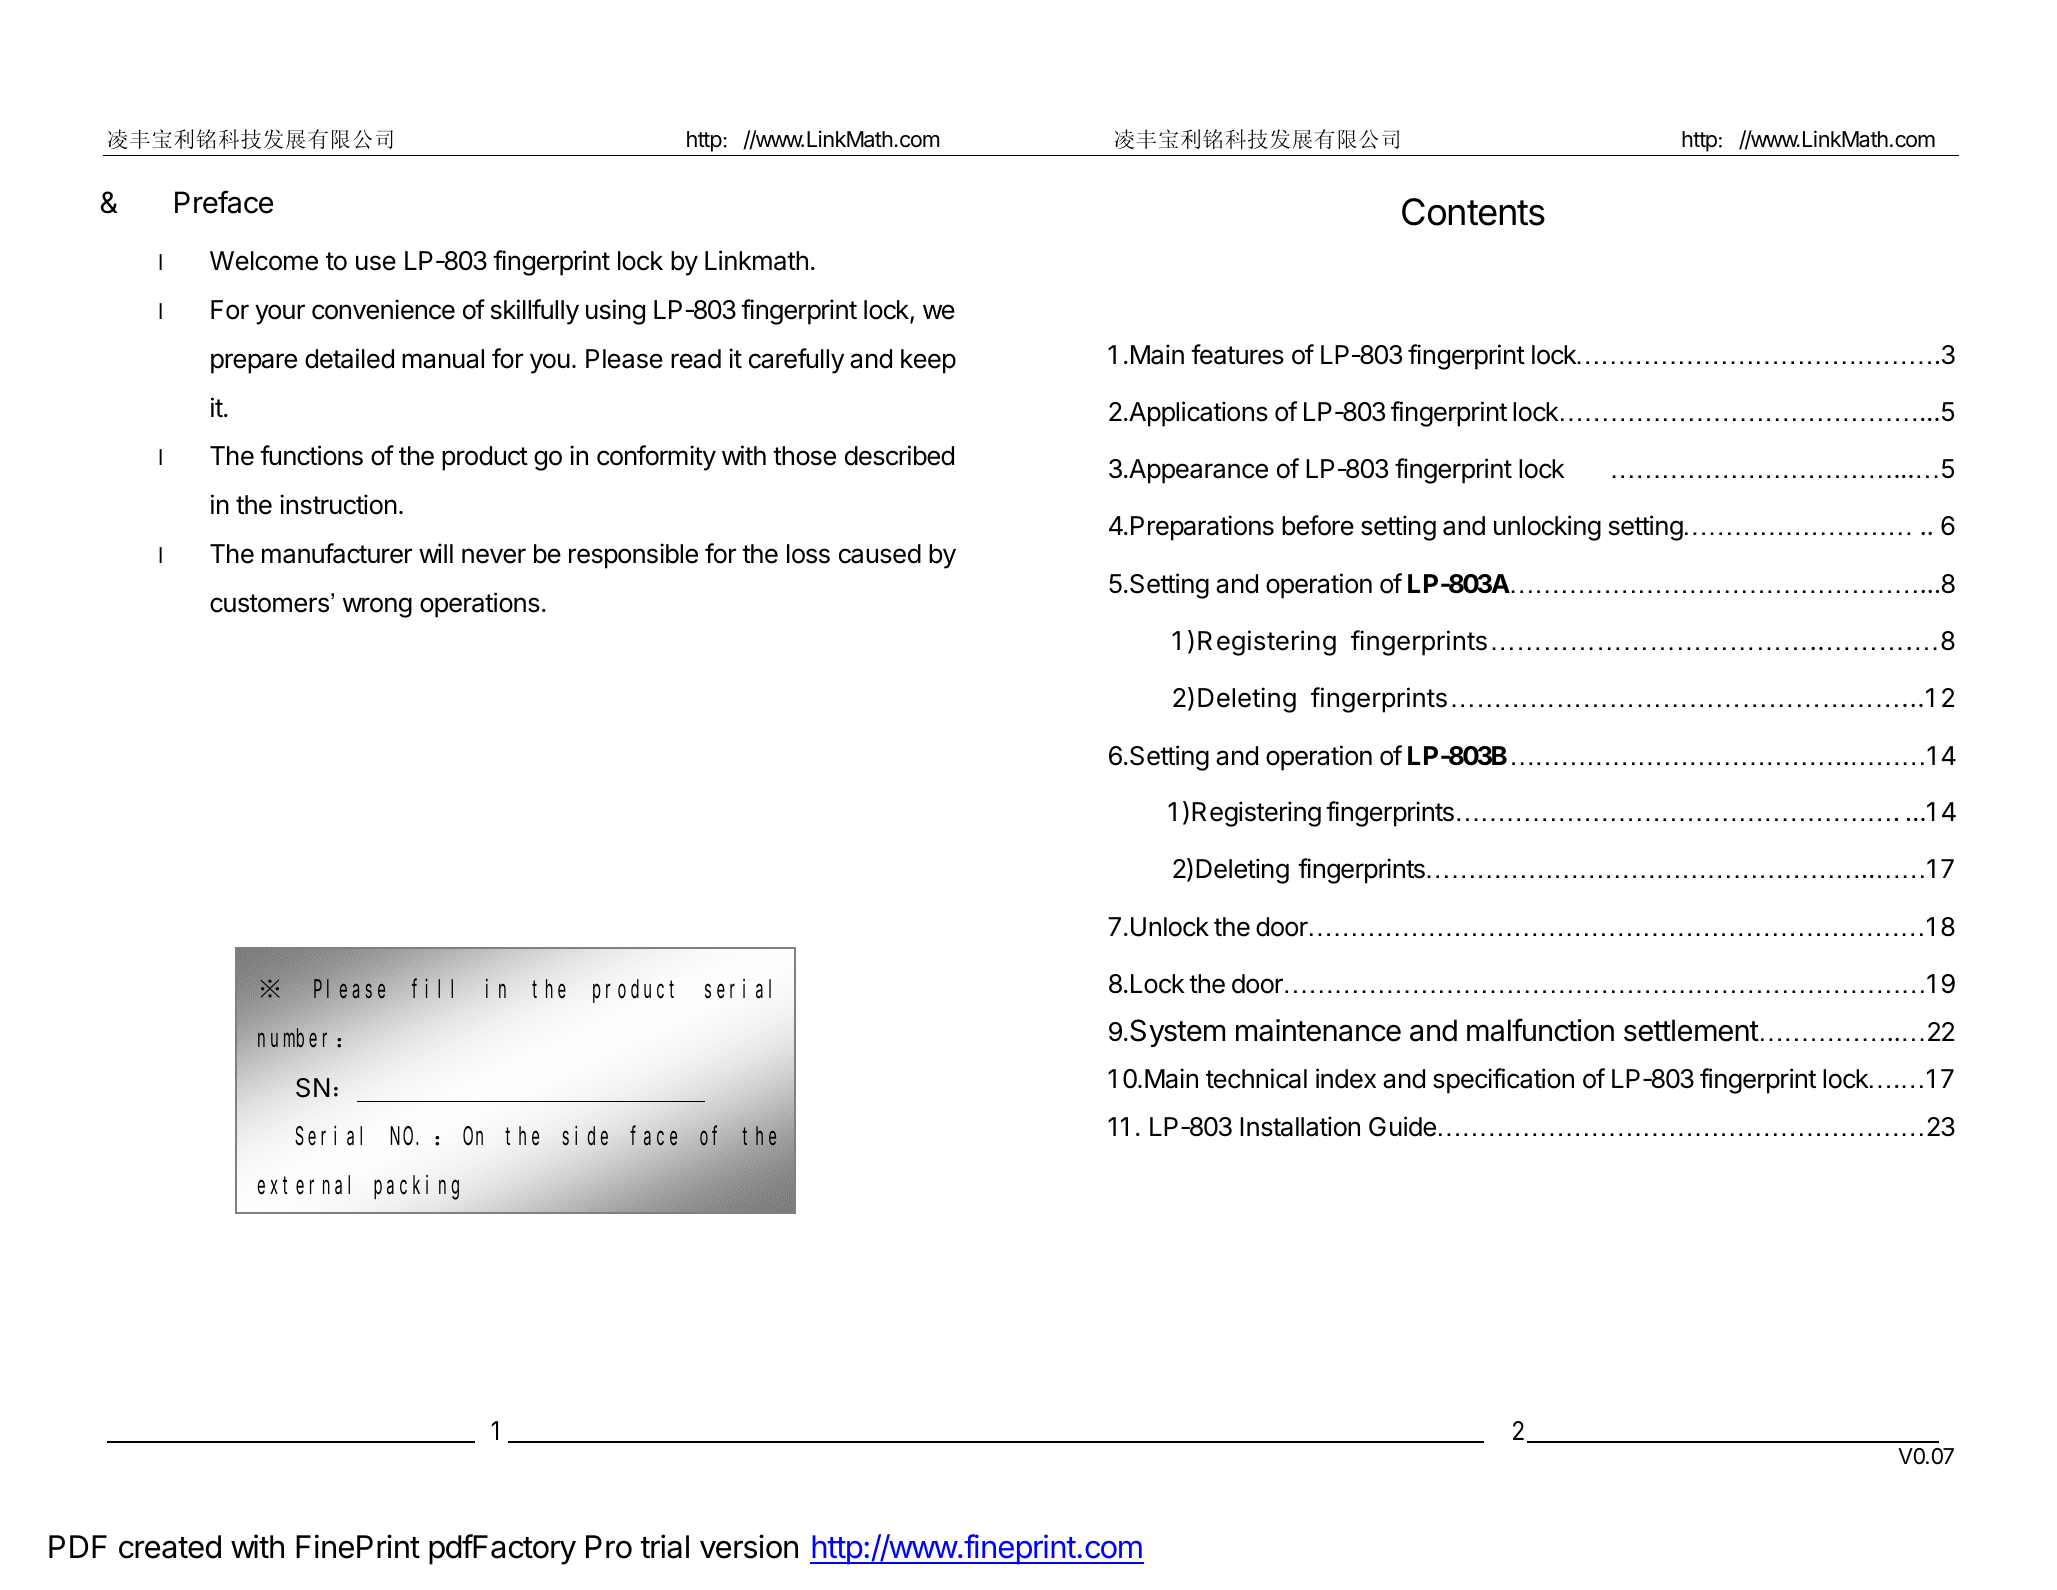 The height and width of the screenshot is (1590, 2057). What do you see at coordinates (1256, 1078) in the screenshot?
I see `technical` at bounding box center [1256, 1078].
